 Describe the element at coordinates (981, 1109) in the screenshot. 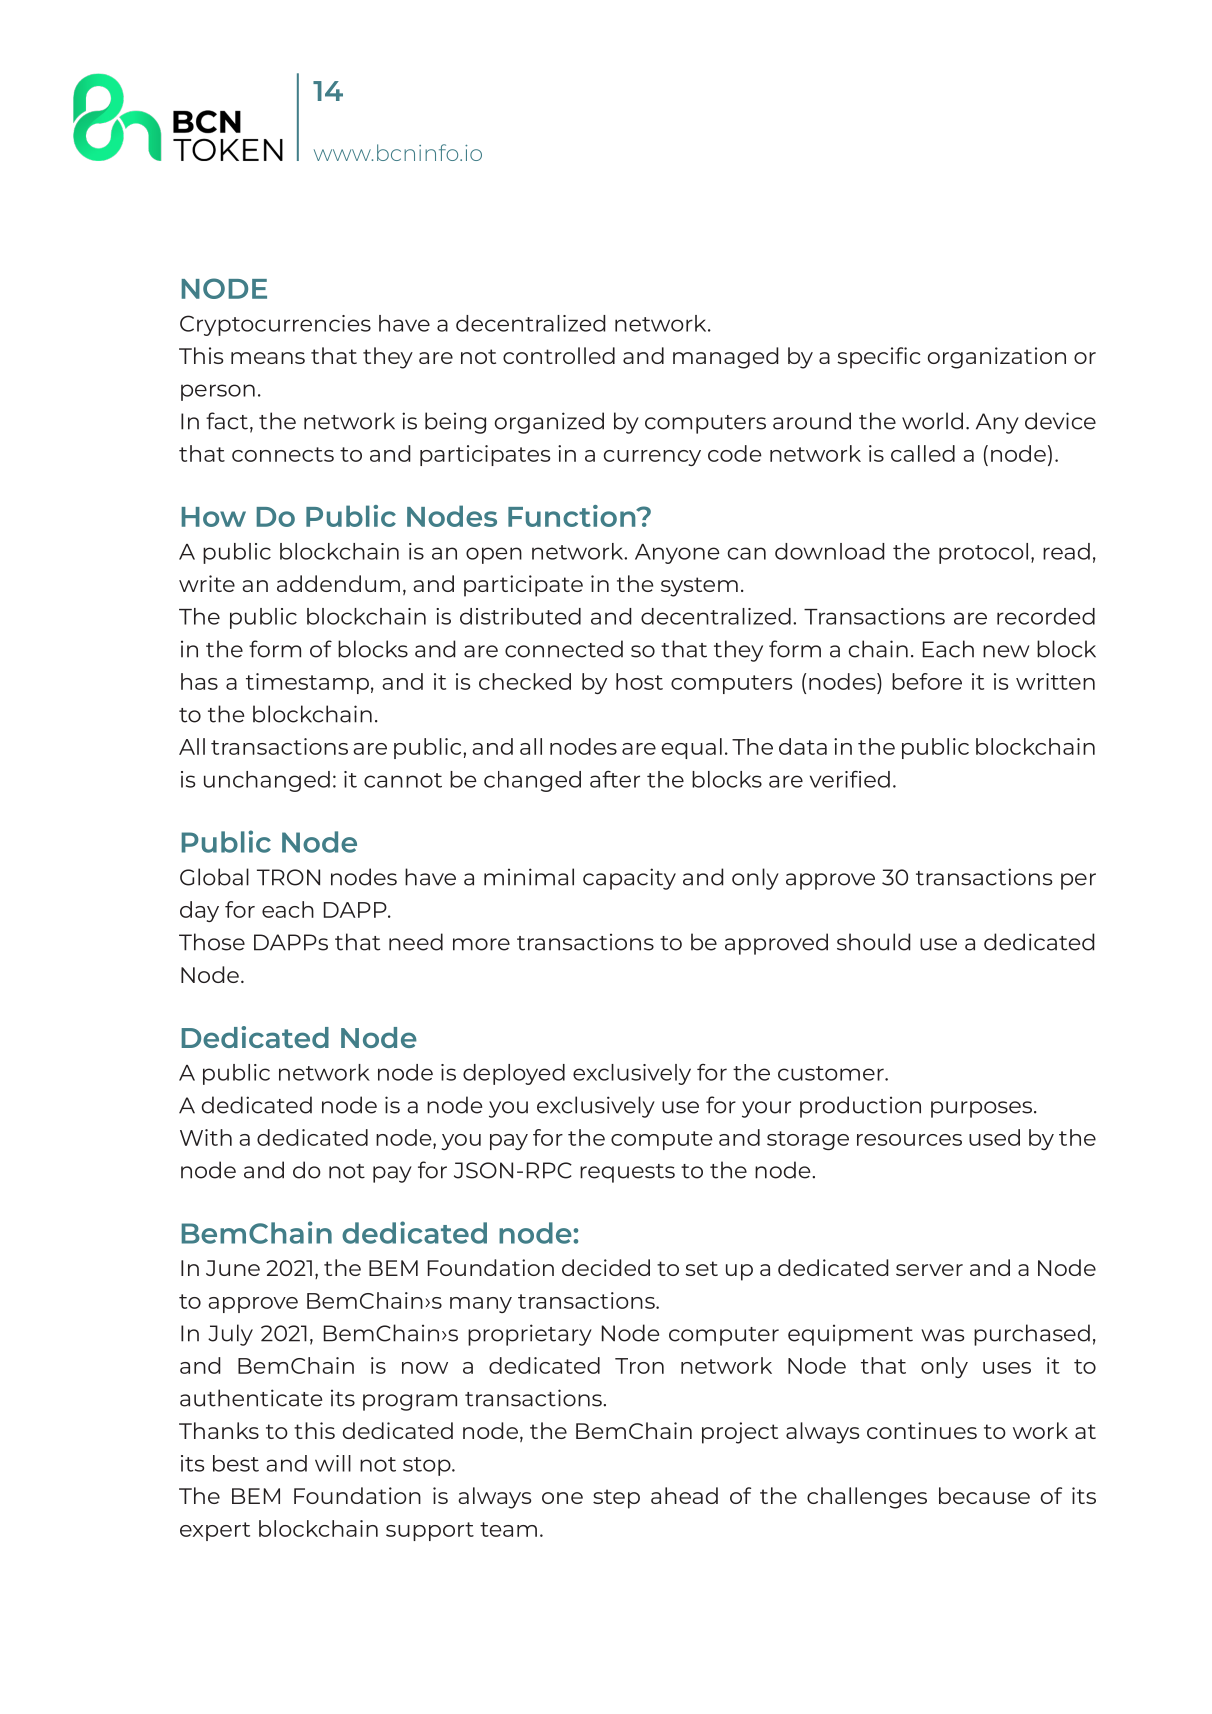

I see `purposes` at that location.
